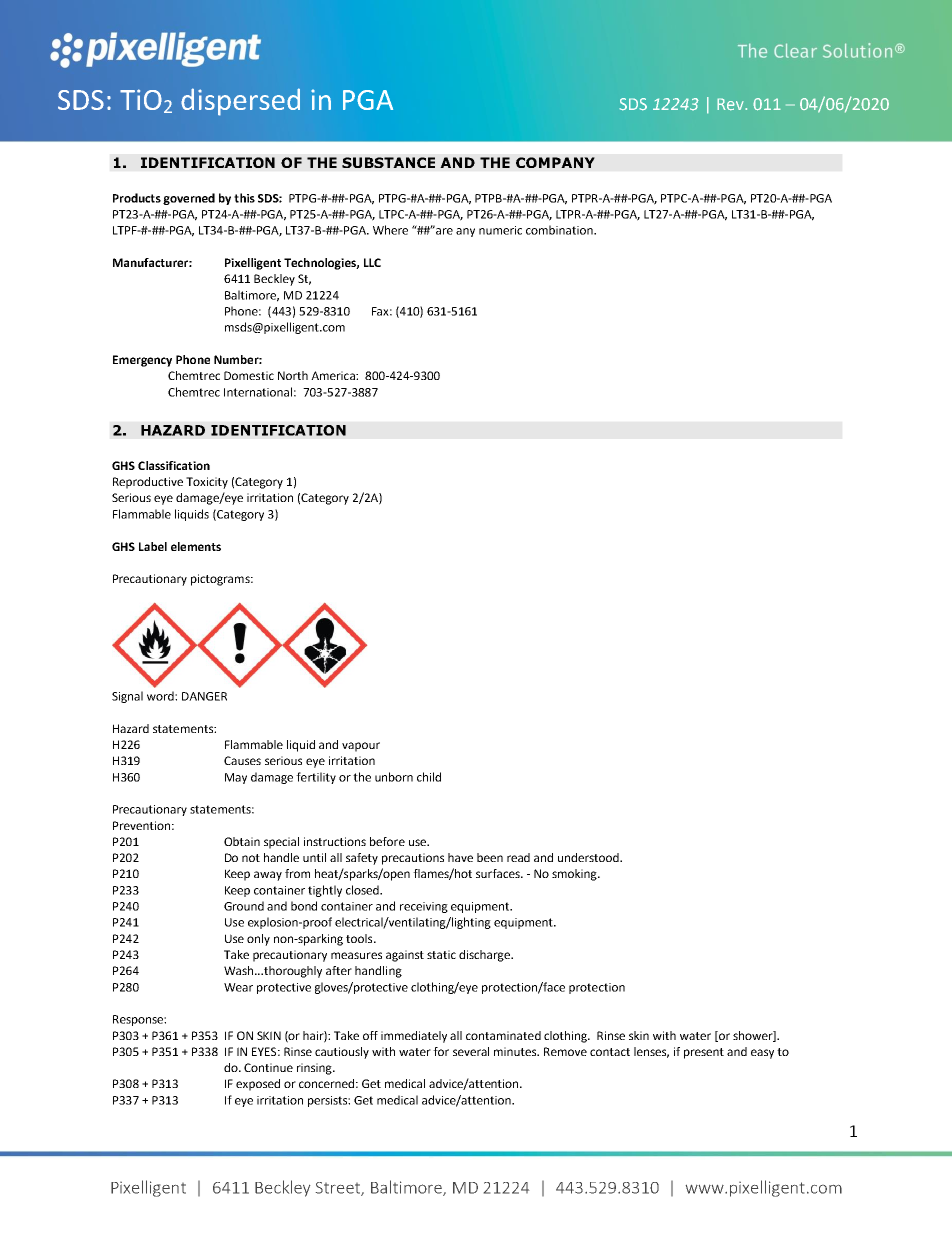  What do you see at coordinates (339, 1189) in the document?
I see `Street` at bounding box center [339, 1189].
